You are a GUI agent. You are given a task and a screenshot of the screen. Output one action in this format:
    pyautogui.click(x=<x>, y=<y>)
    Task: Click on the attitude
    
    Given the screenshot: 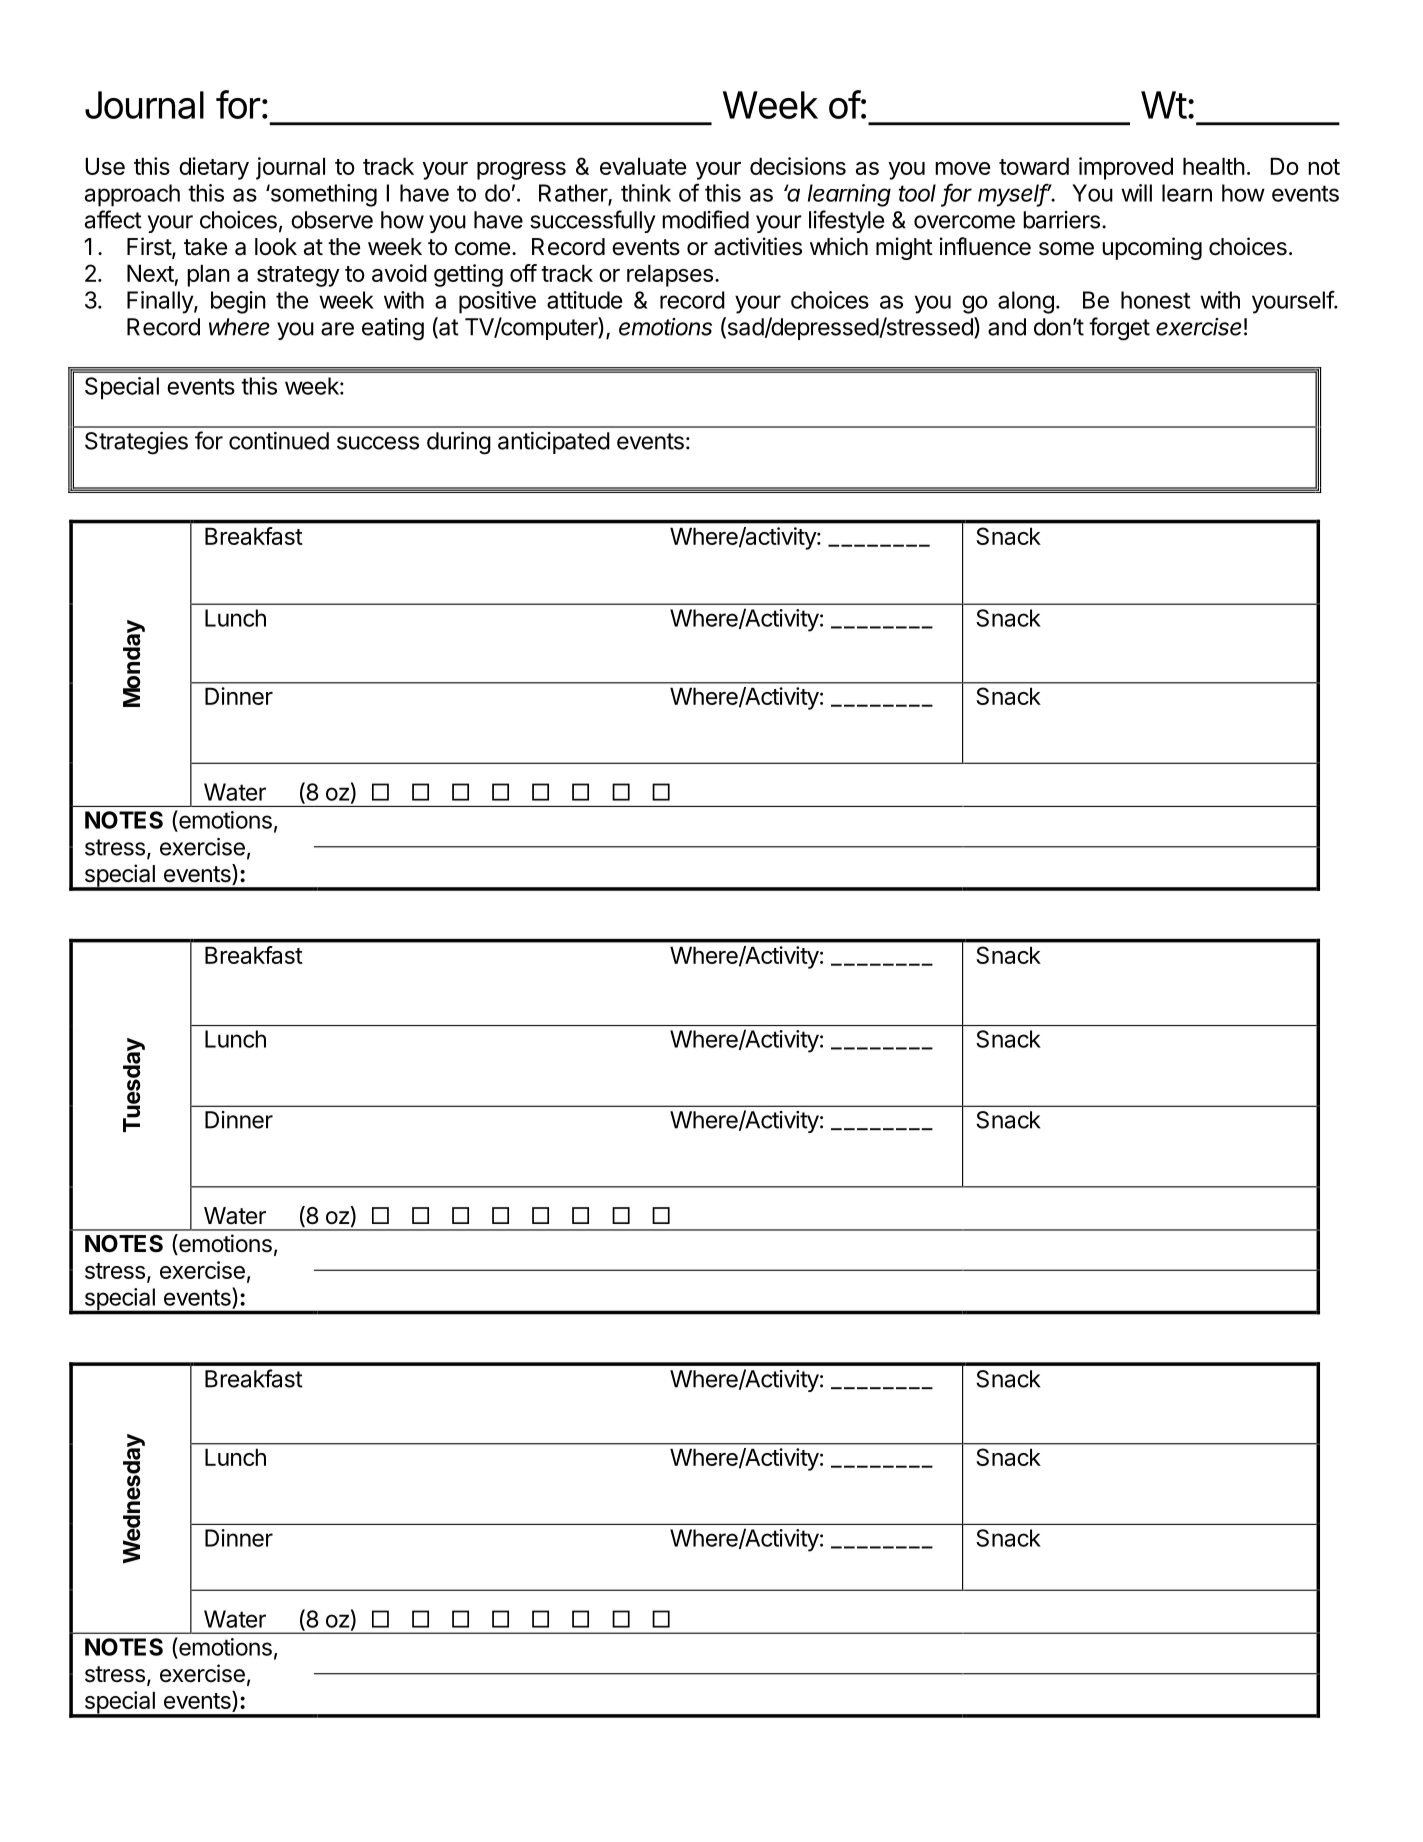 What is the action you would take?
    pyautogui.click(x=584, y=300)
